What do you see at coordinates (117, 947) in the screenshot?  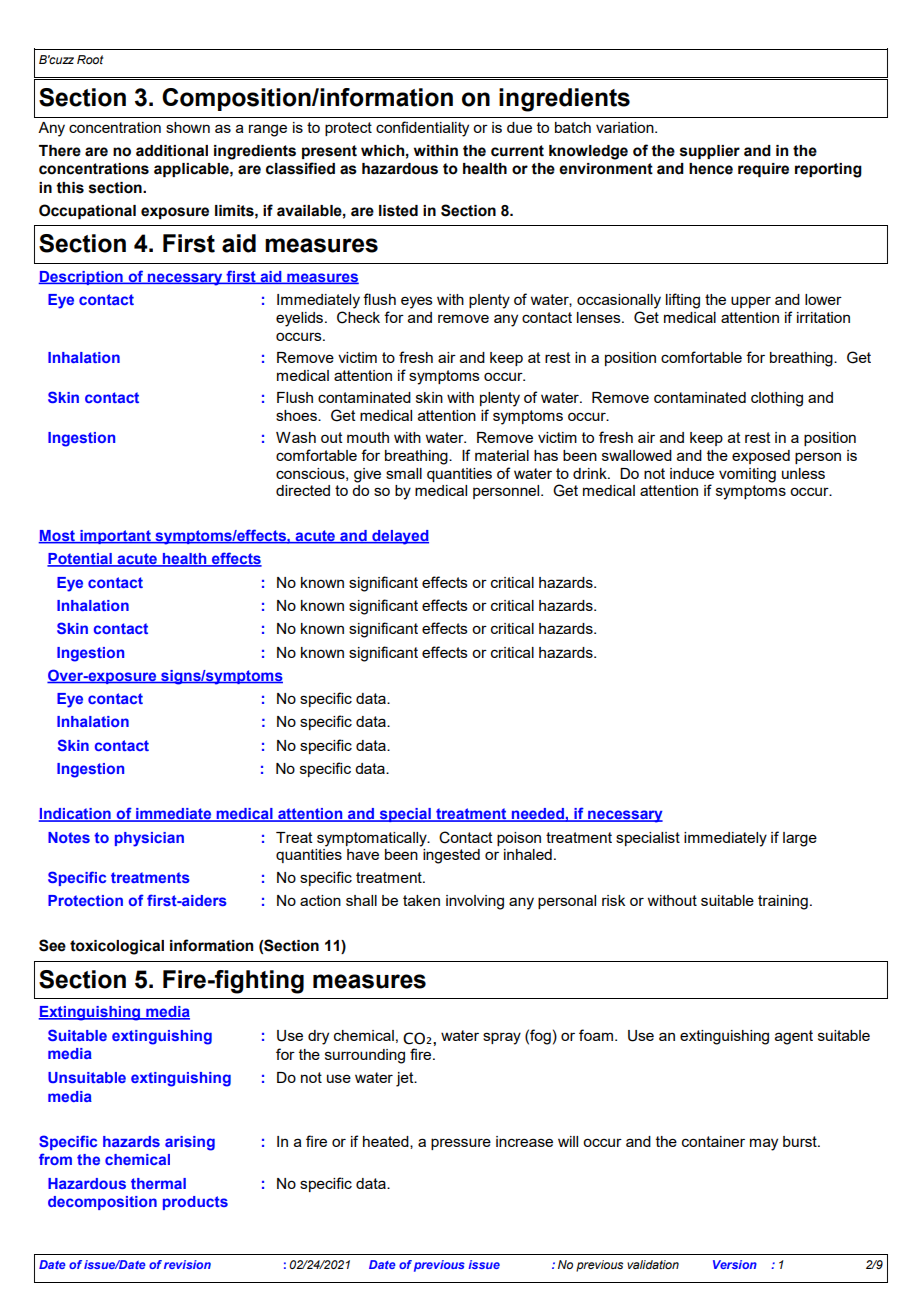 I see `toxicological` at bounding box center [117, 947].
